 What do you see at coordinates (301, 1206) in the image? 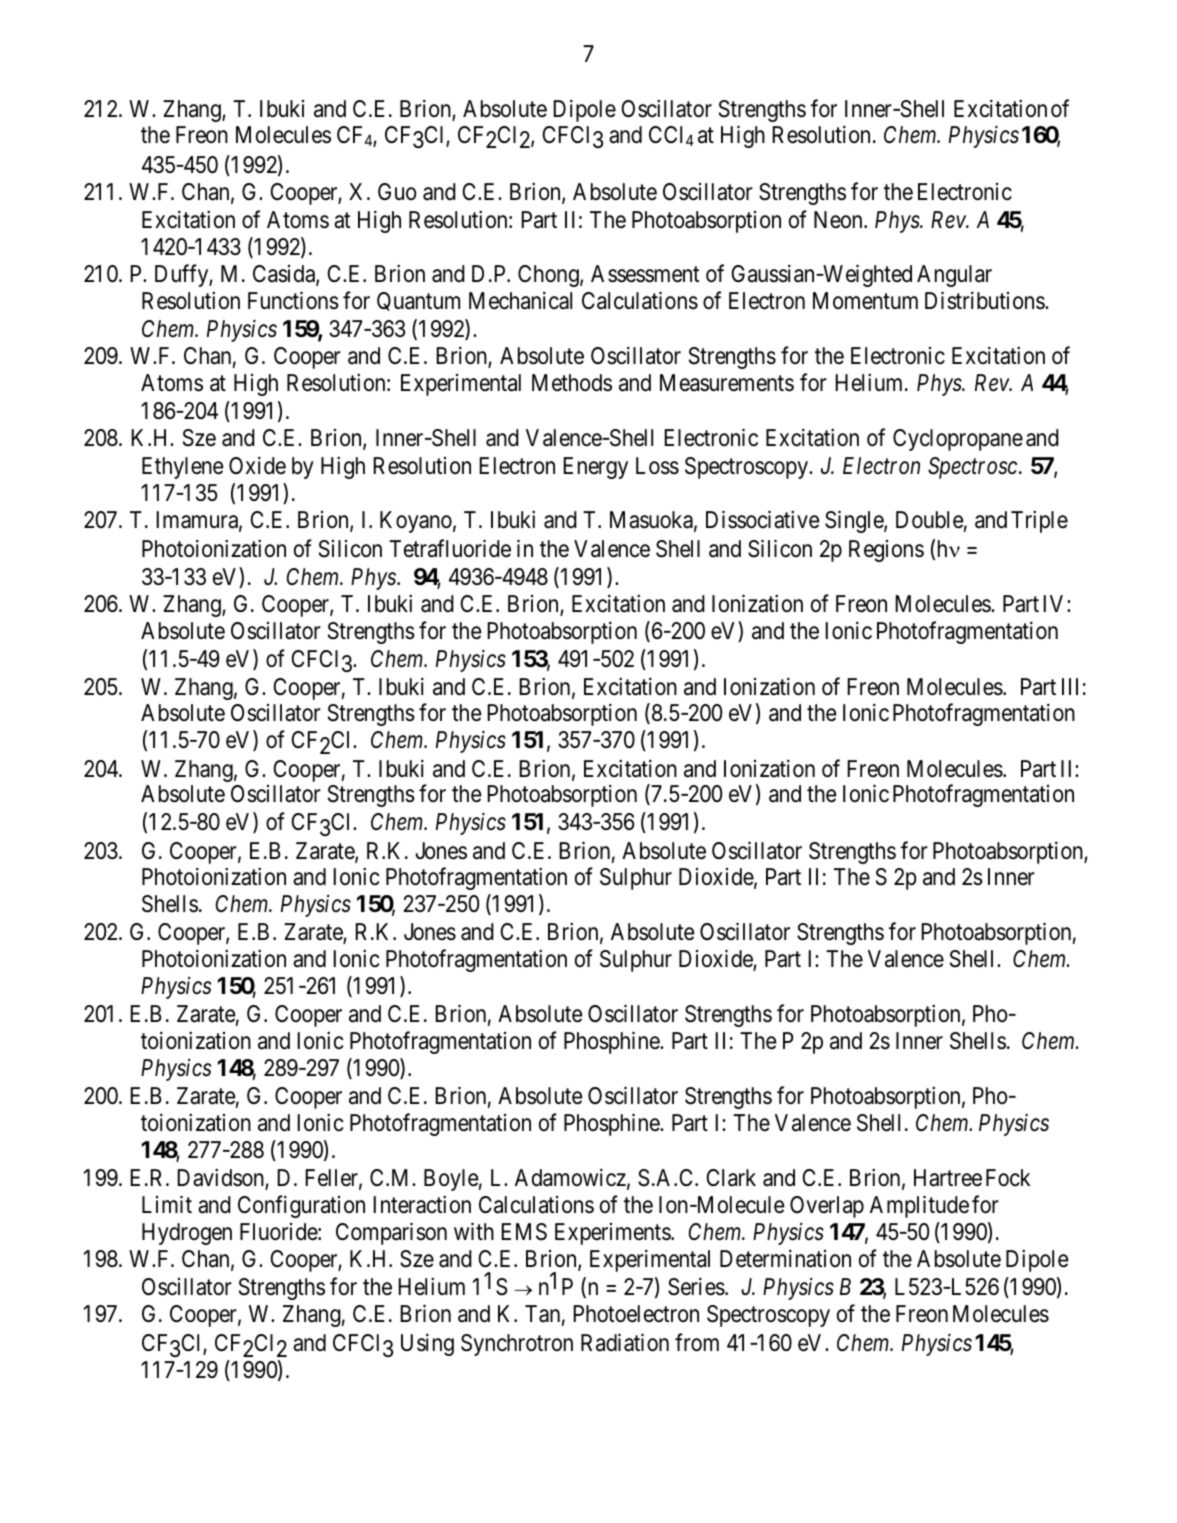
I see `Configuration` at bounding box center [301, 1206].
